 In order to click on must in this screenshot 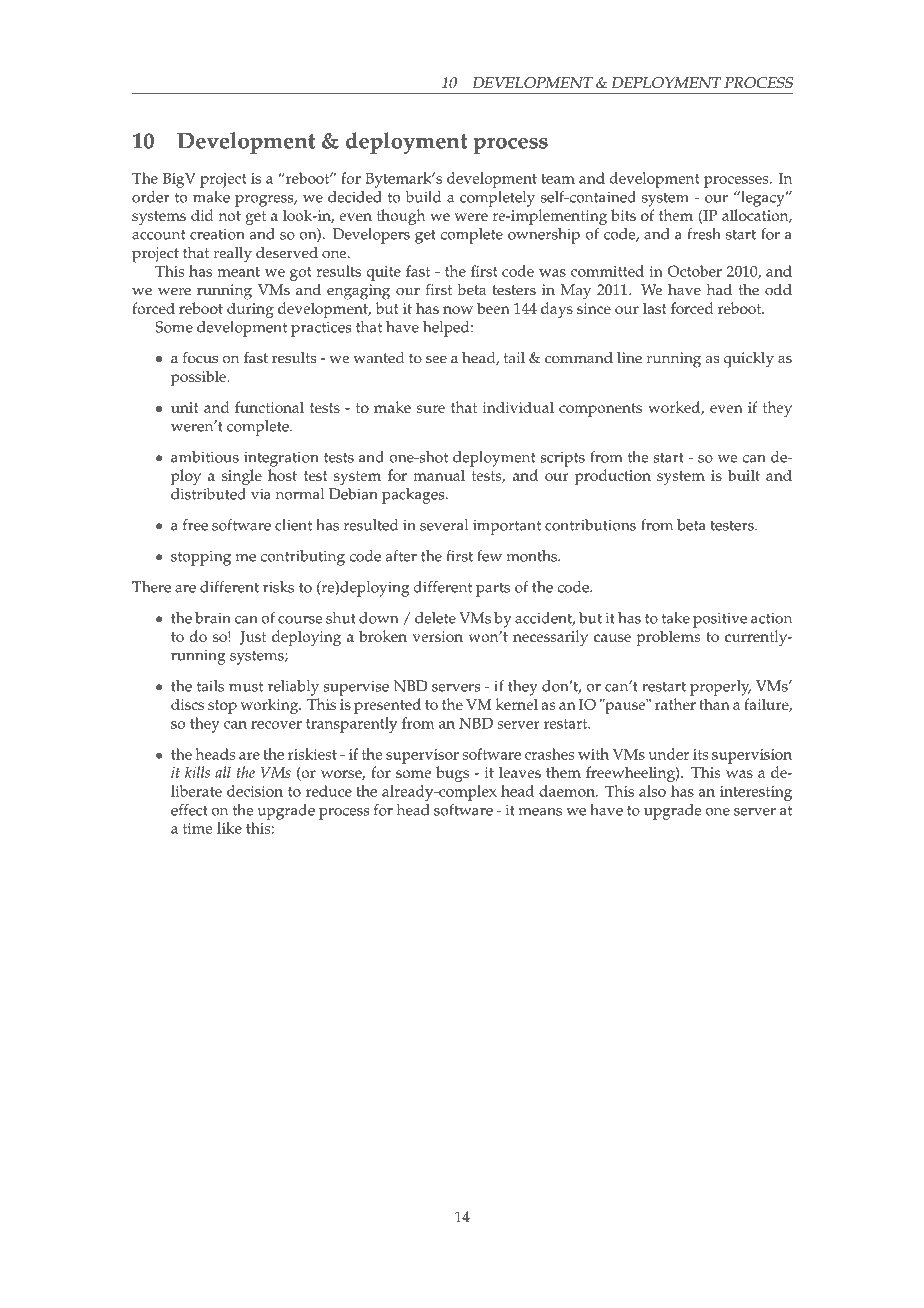, I will do `click(246, 687)`.
